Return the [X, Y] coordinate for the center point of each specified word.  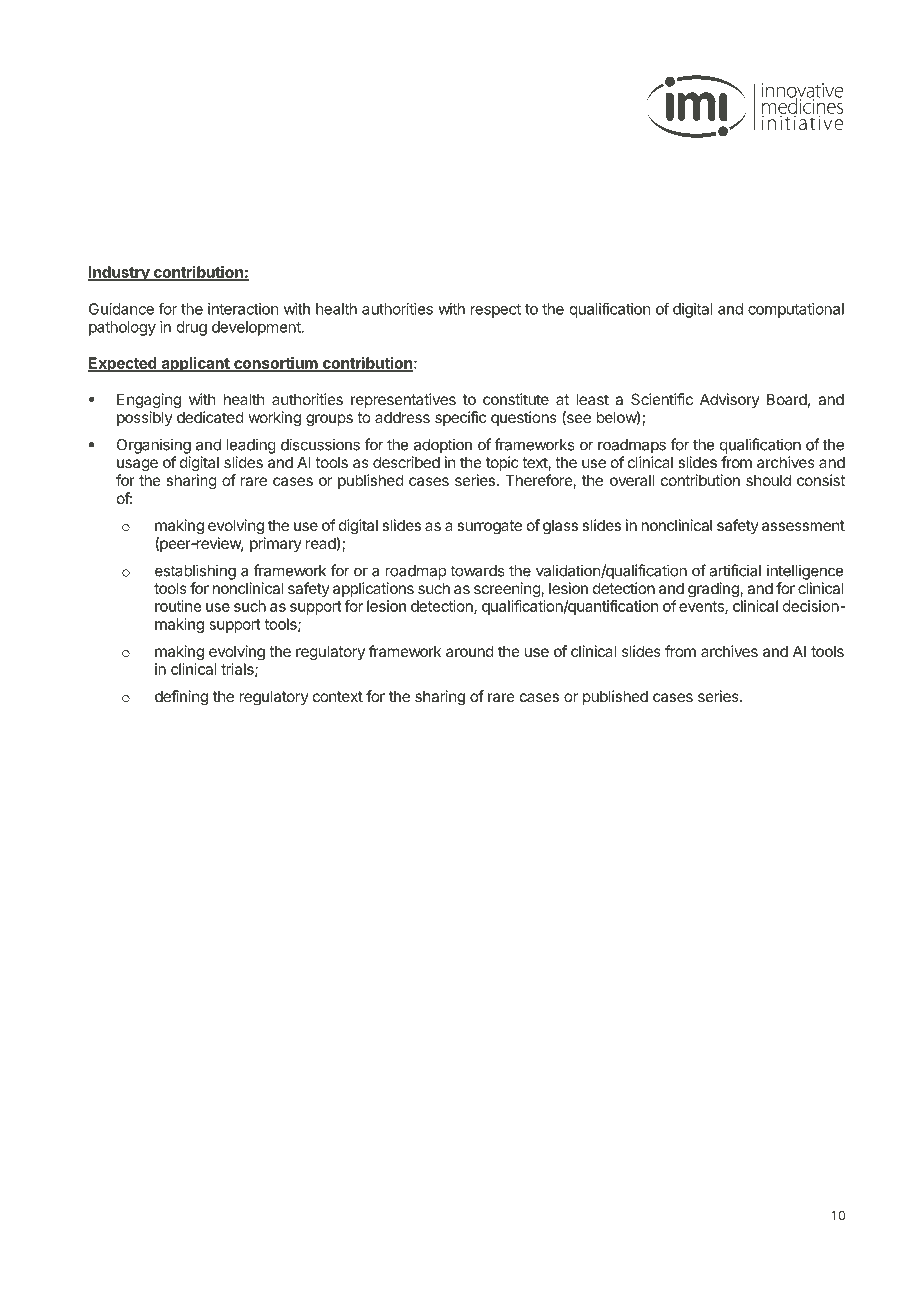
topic [502, 463]
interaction [243, 309]
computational [796, 310]
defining [181, 698]
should [768, 480]
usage [137, 465]
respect [496, 311]
